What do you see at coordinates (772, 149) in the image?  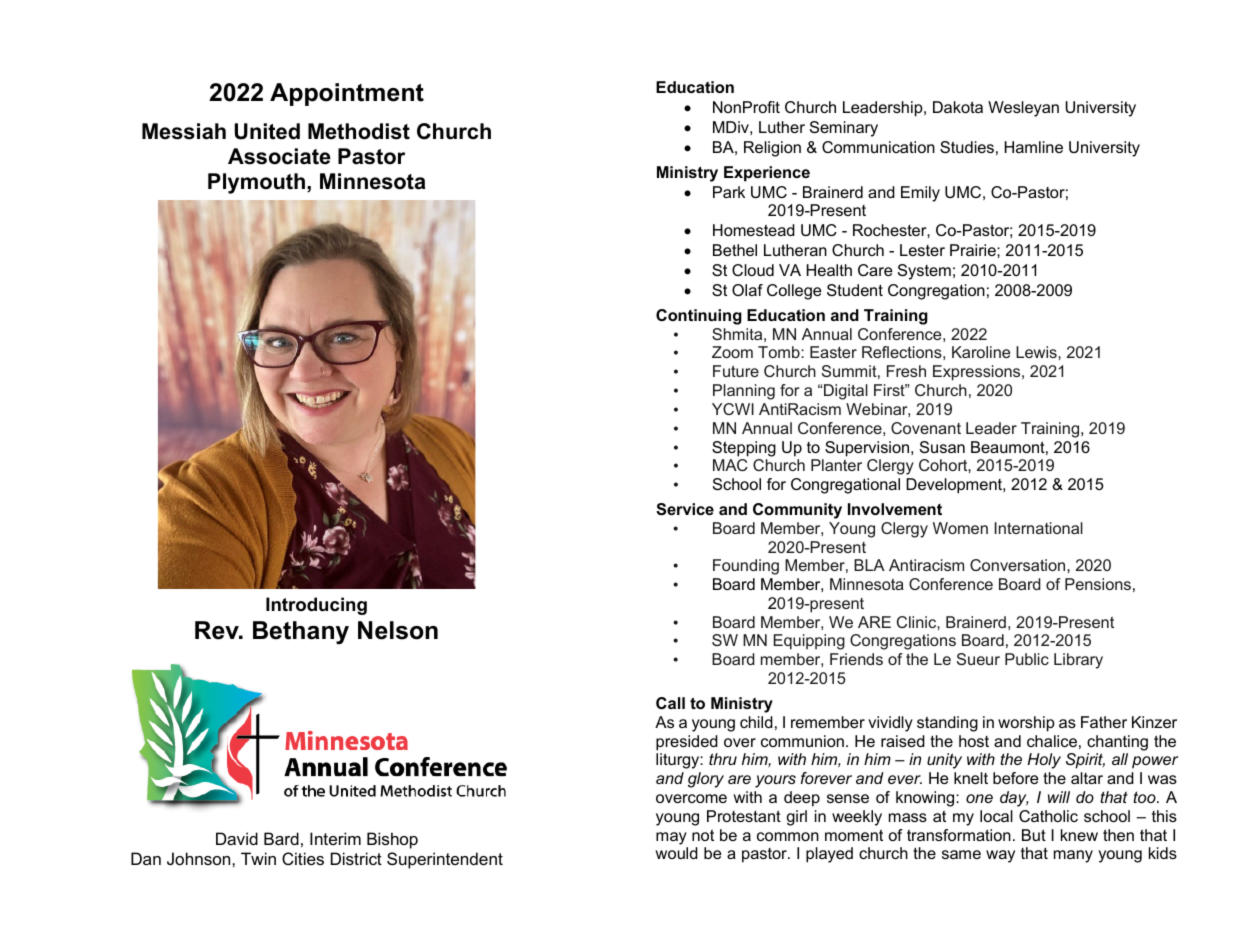 I see `Religion` at bounding box center [772, 149].
